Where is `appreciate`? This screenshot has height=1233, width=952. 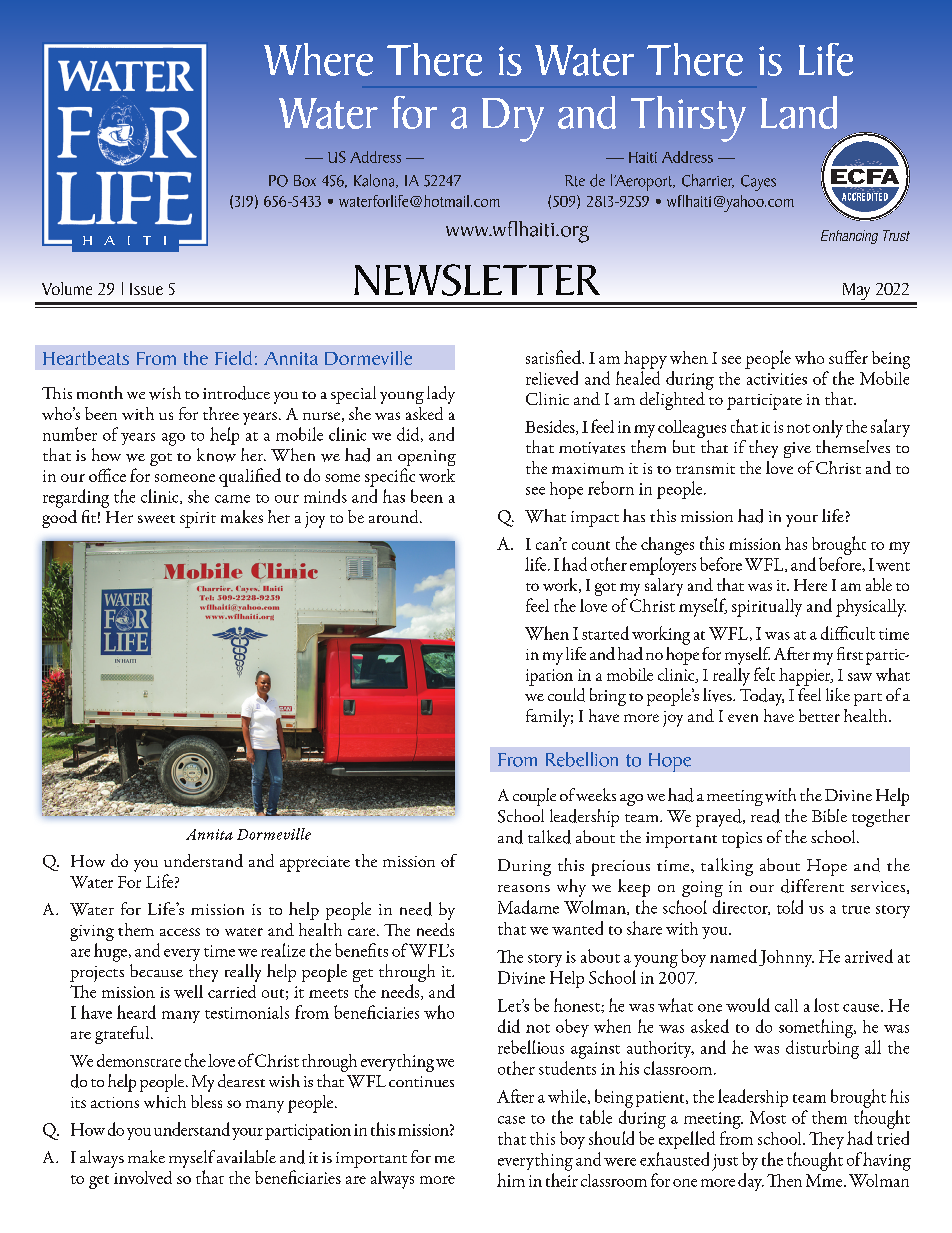 appreciate is located at coordinates (315, 864).
